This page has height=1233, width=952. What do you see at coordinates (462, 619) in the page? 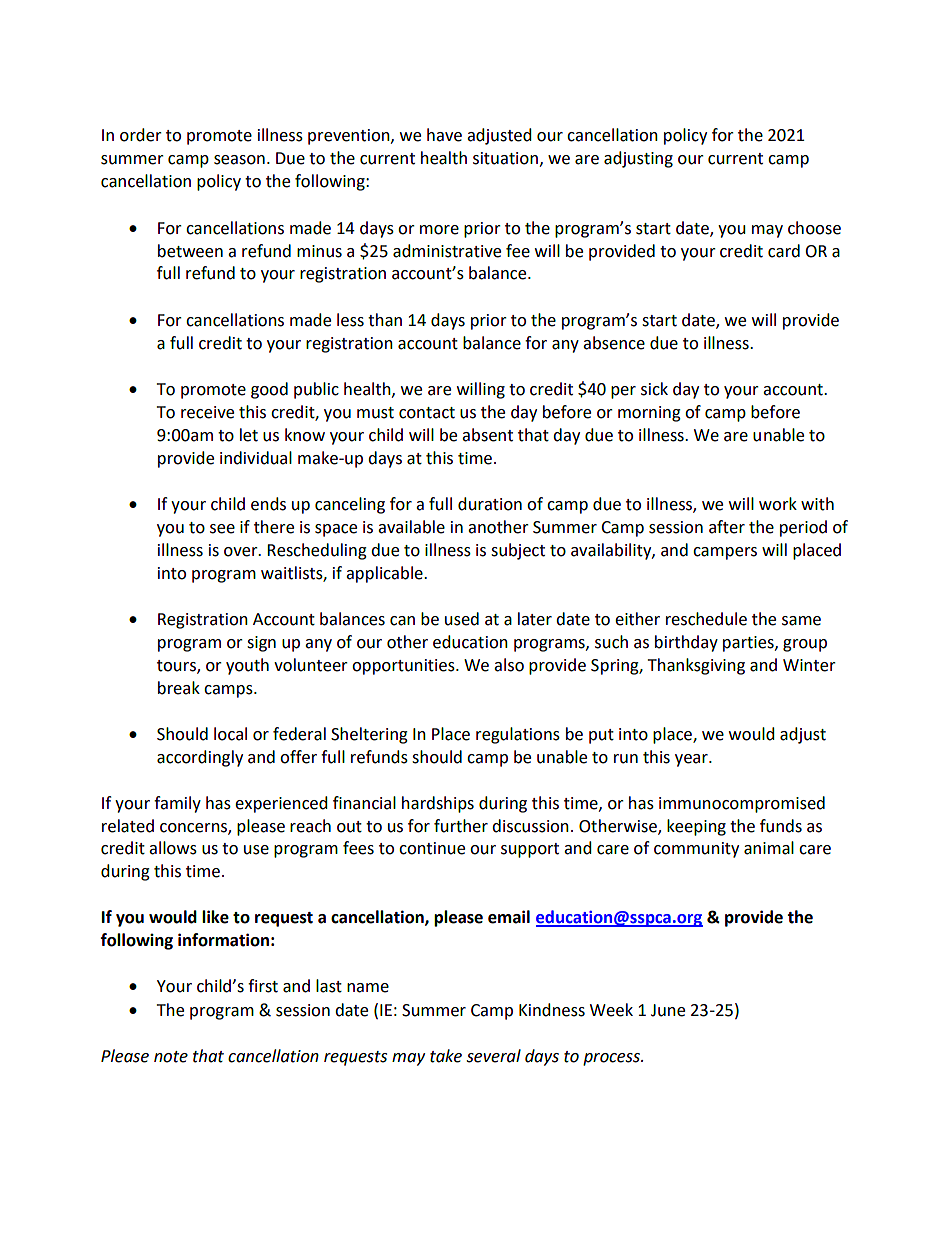
I see `used` at bounding box center [462, 619].
